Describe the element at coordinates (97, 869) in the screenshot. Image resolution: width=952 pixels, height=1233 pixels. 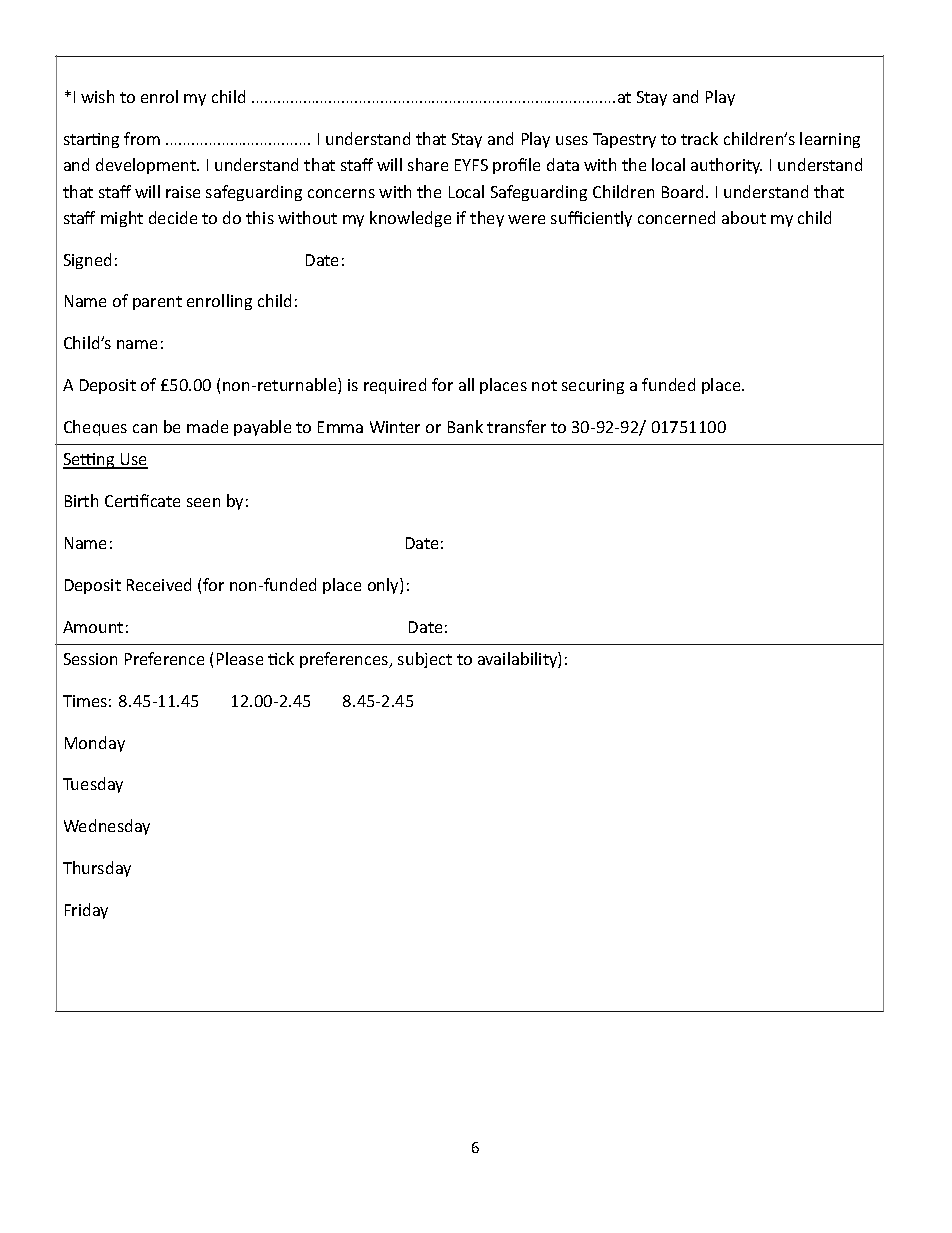
I see `Thursday` at that location.
